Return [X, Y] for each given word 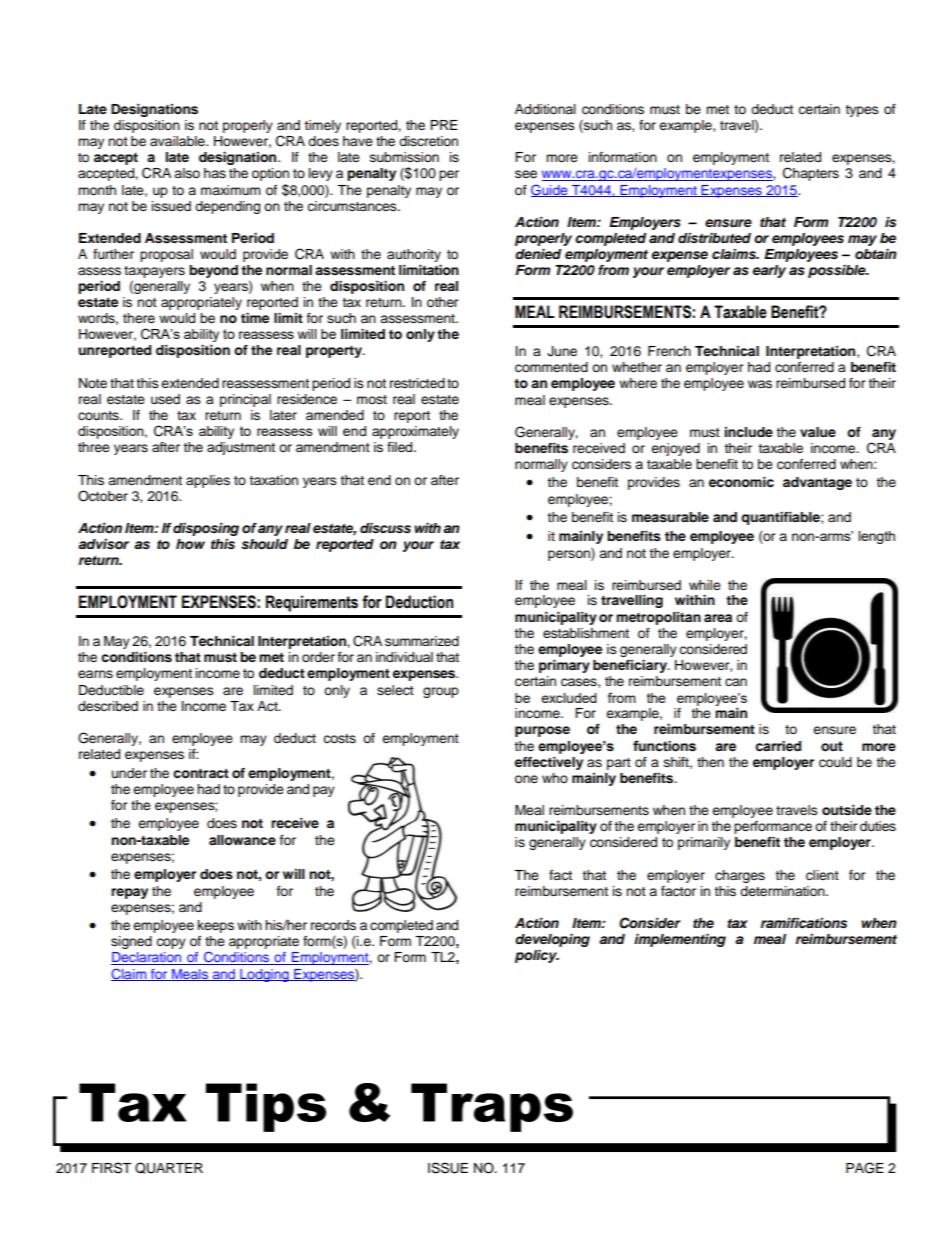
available [178, 141]
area [718, 618]
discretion [428, 141]
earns [95, 674]
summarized [422, 641]
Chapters [811, 174]
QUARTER [169, 1168]
